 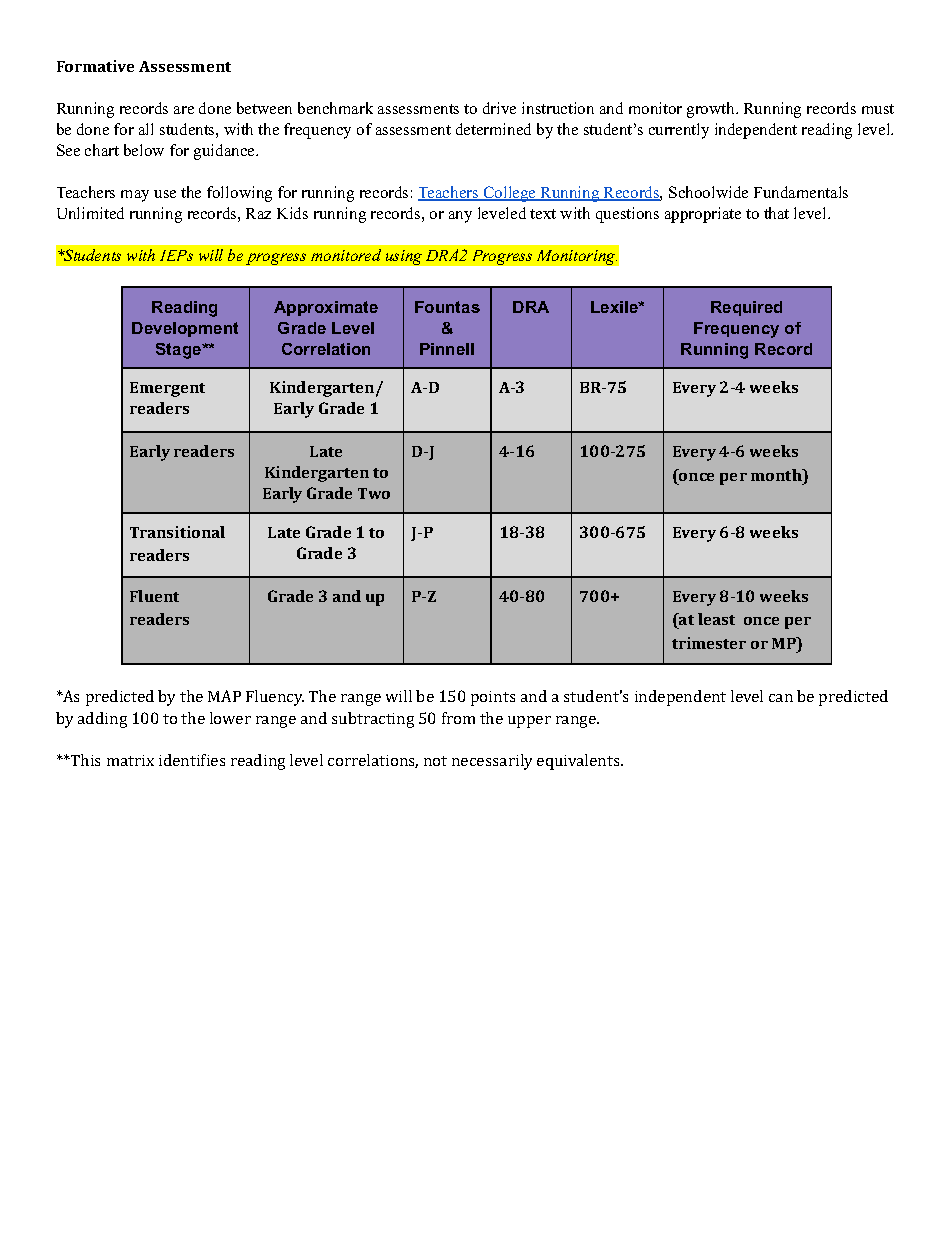 I want to click on month, so click(x=777, y=475).
